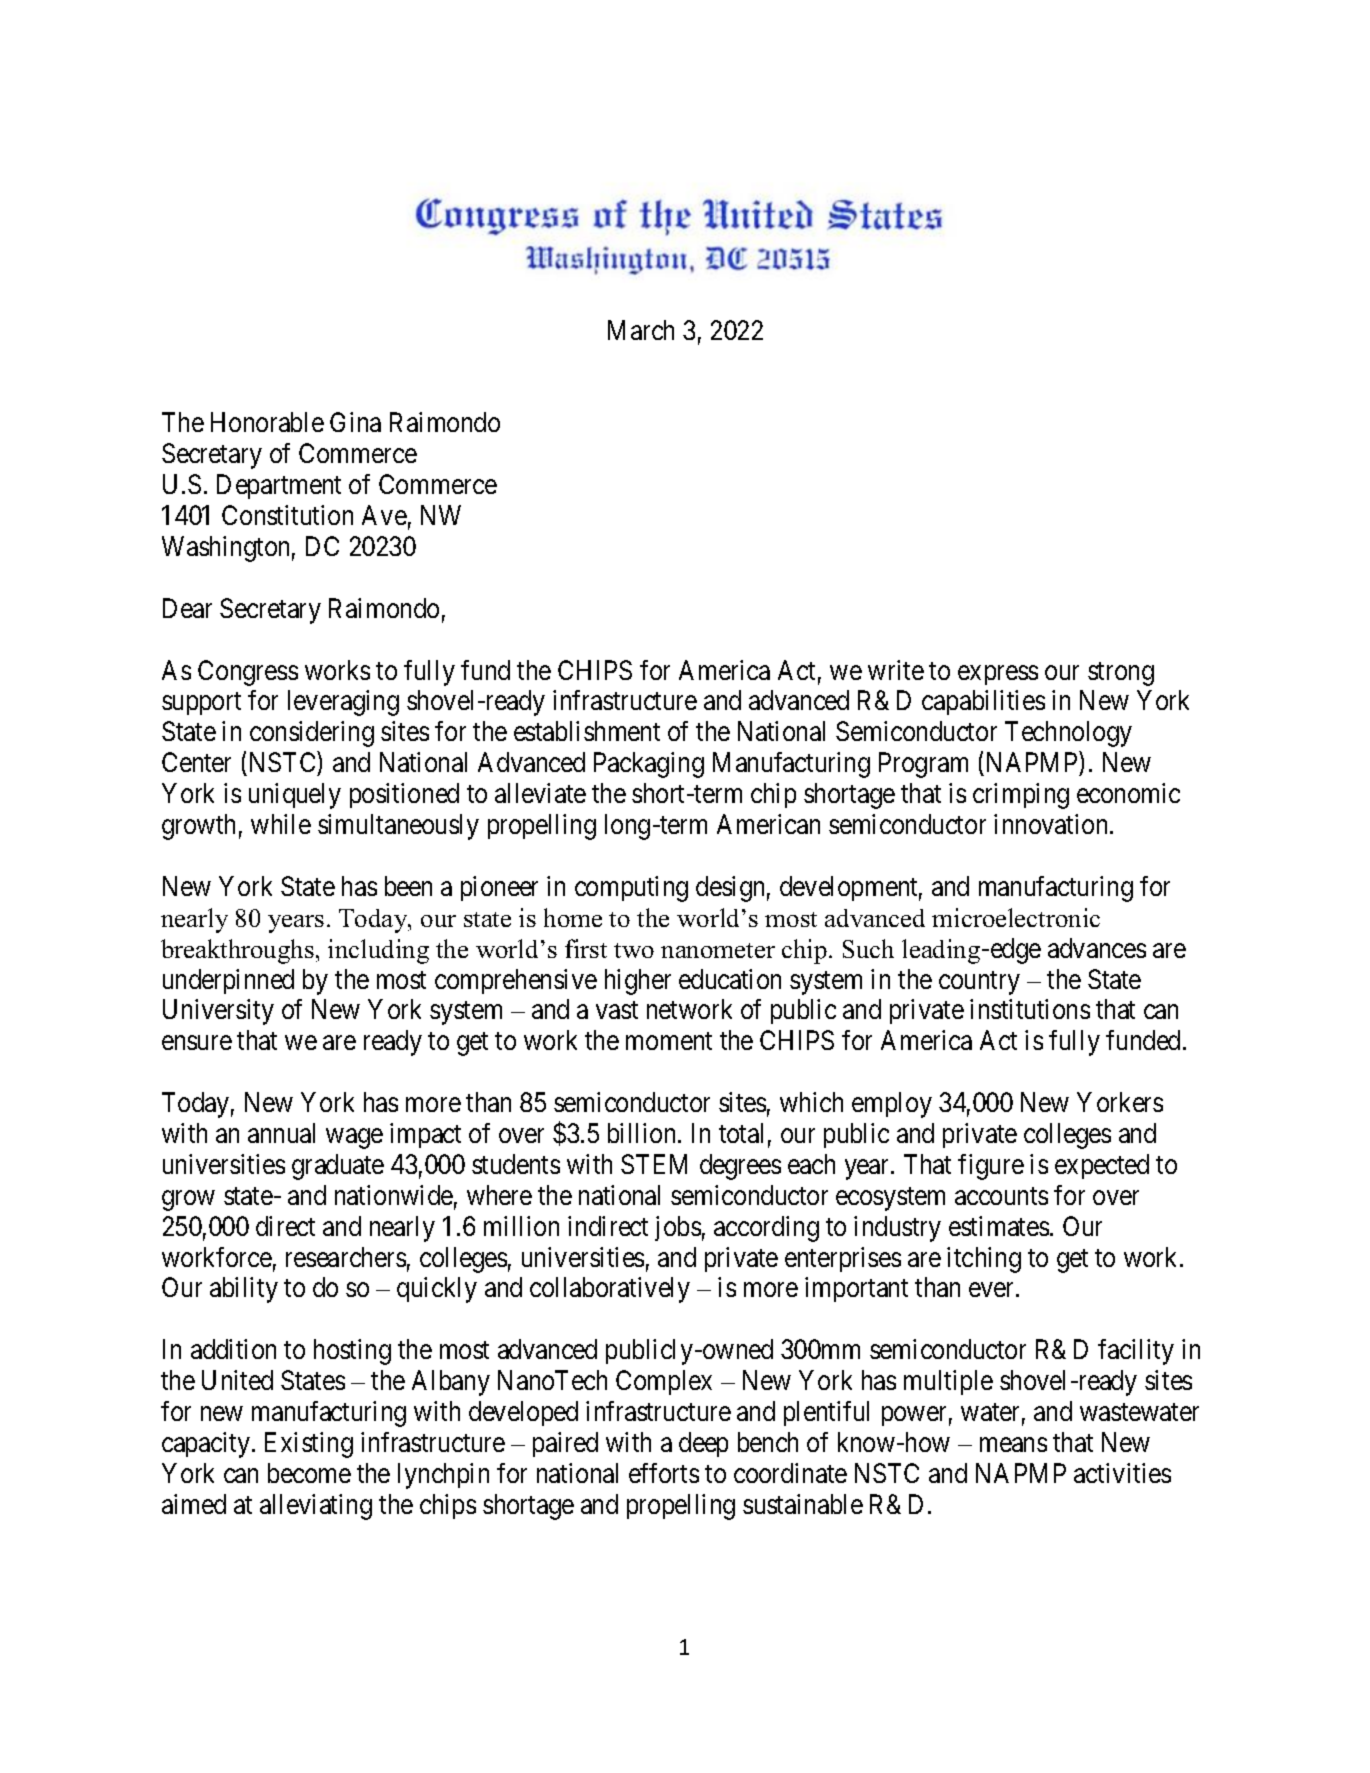 This screenshot has width=1370, height=1773. Describe the element at coordinates (998, 675) in the screenshot. I see `express` at that location.
